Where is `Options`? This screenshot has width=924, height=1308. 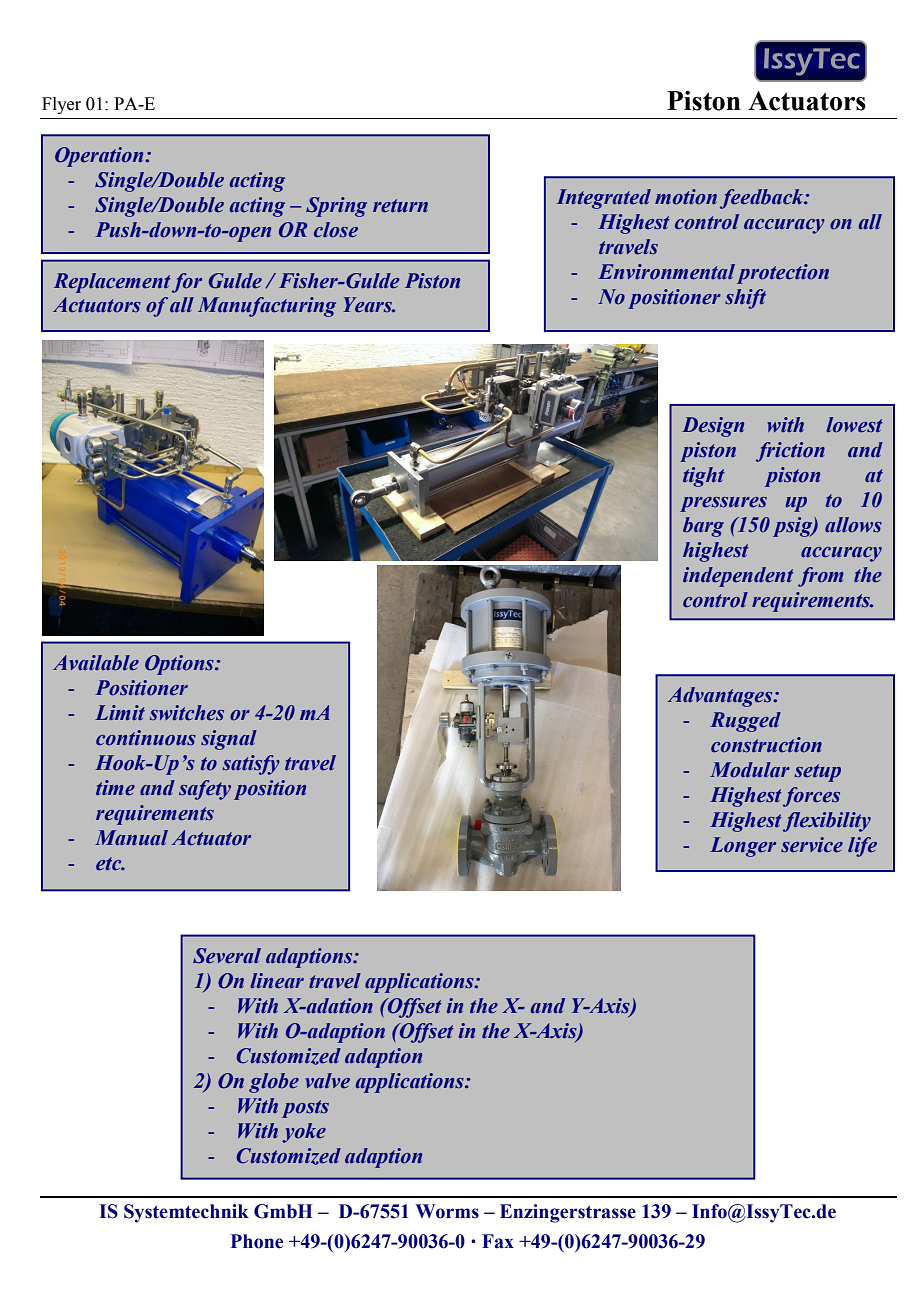
Options is located at coordinates (180, 665).
